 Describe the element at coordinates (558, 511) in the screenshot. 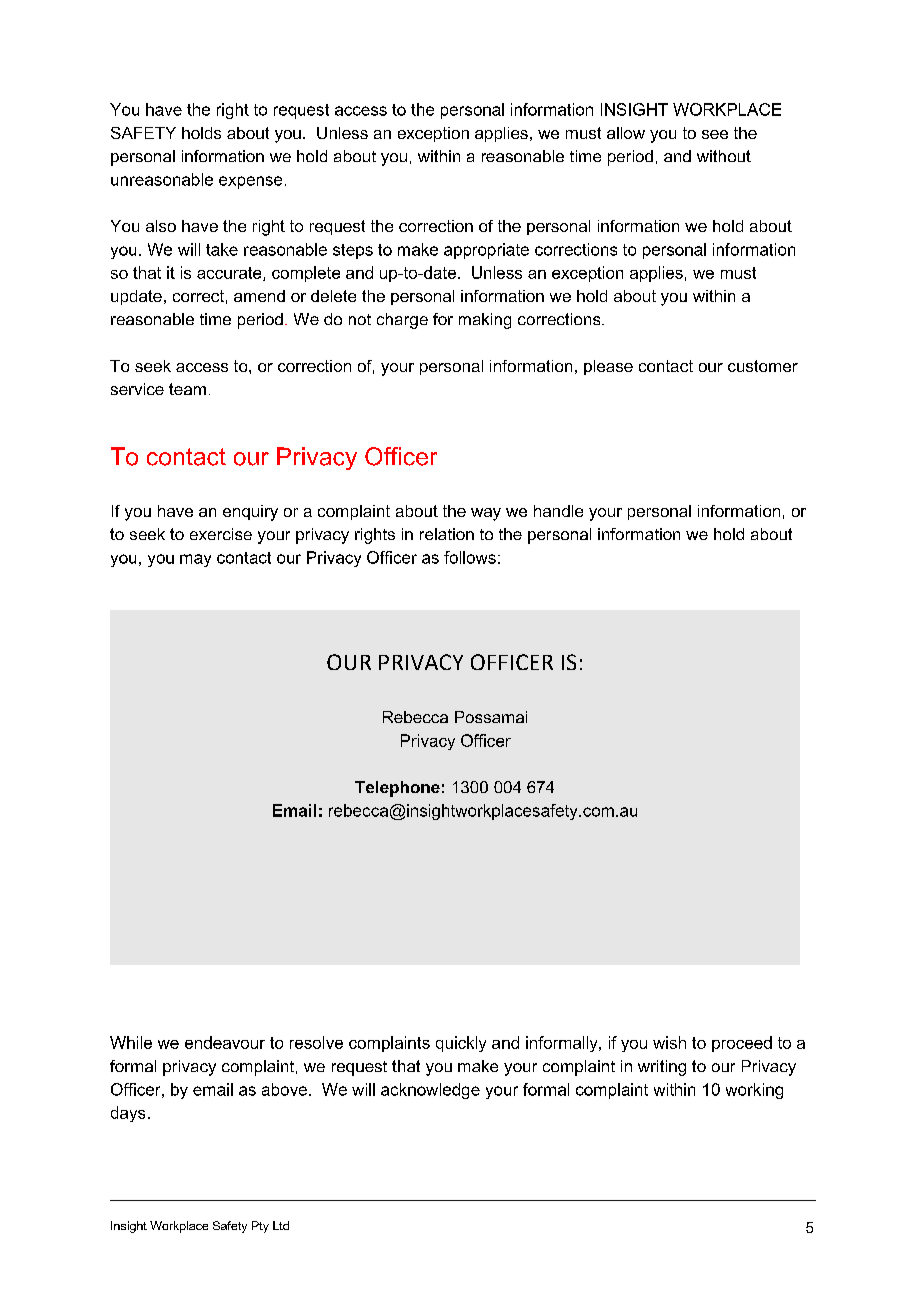

I see `handle` at that location.
